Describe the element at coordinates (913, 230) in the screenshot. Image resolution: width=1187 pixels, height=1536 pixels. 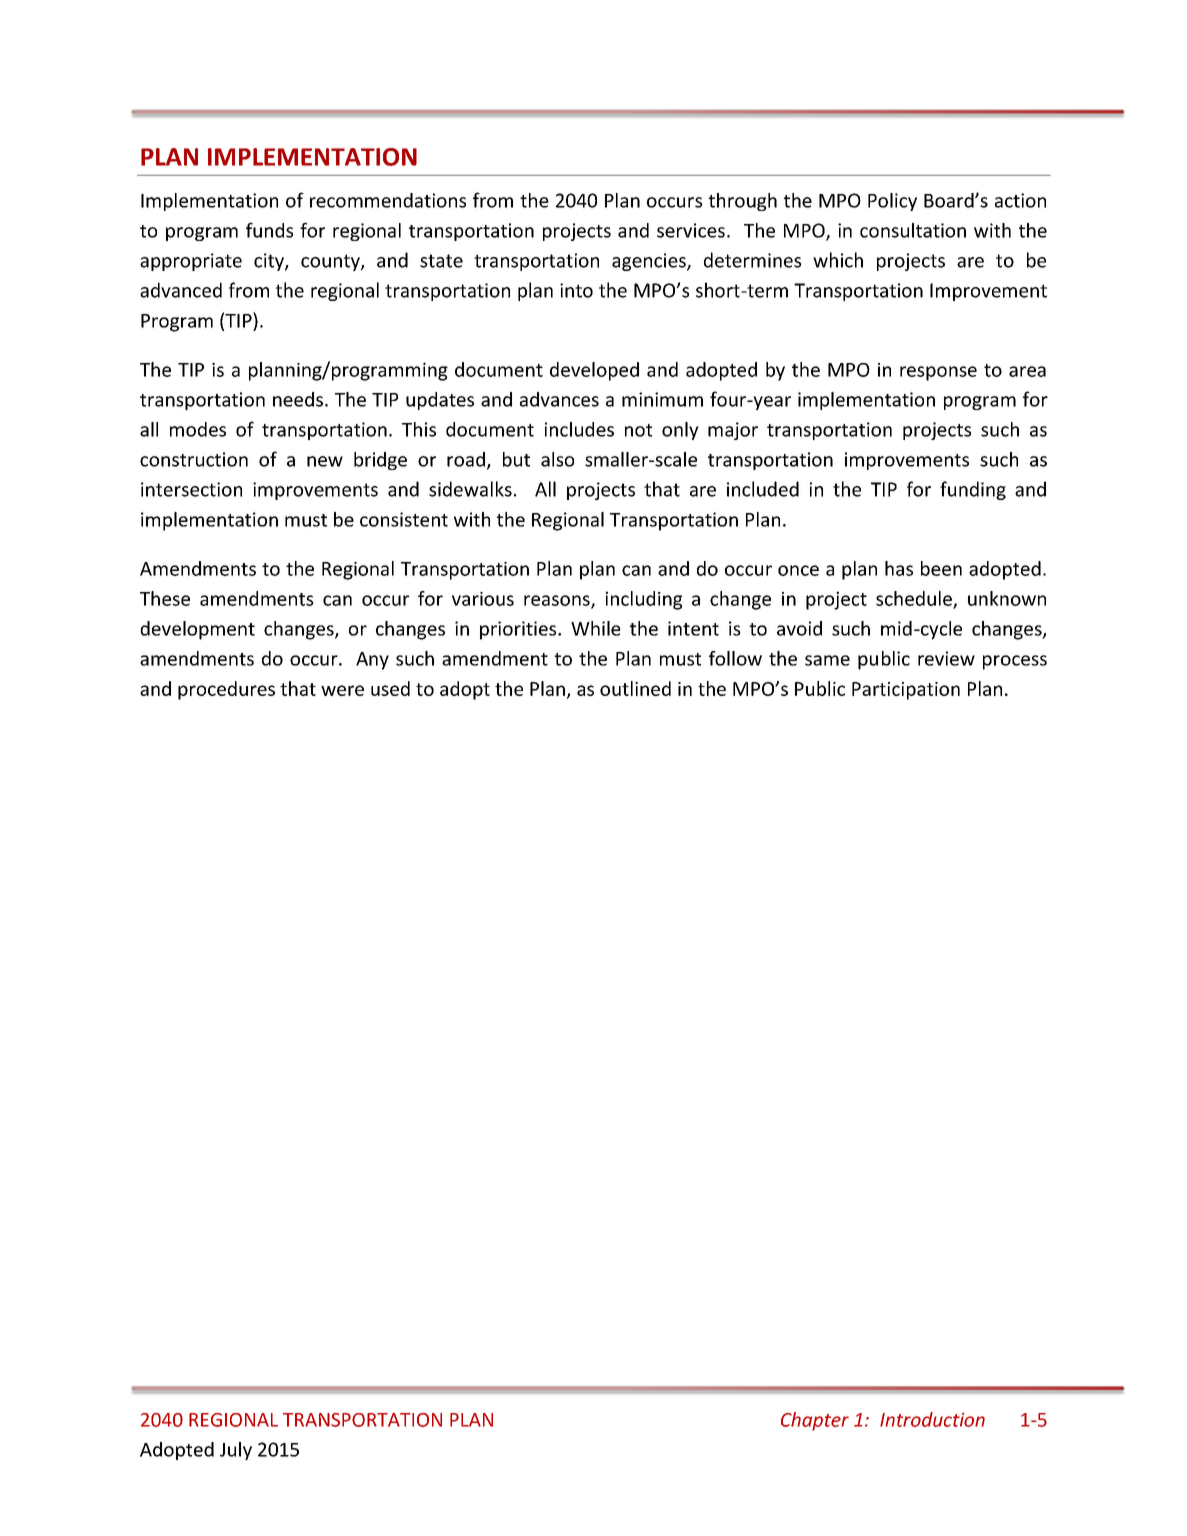
I see `consultation` at that location.
